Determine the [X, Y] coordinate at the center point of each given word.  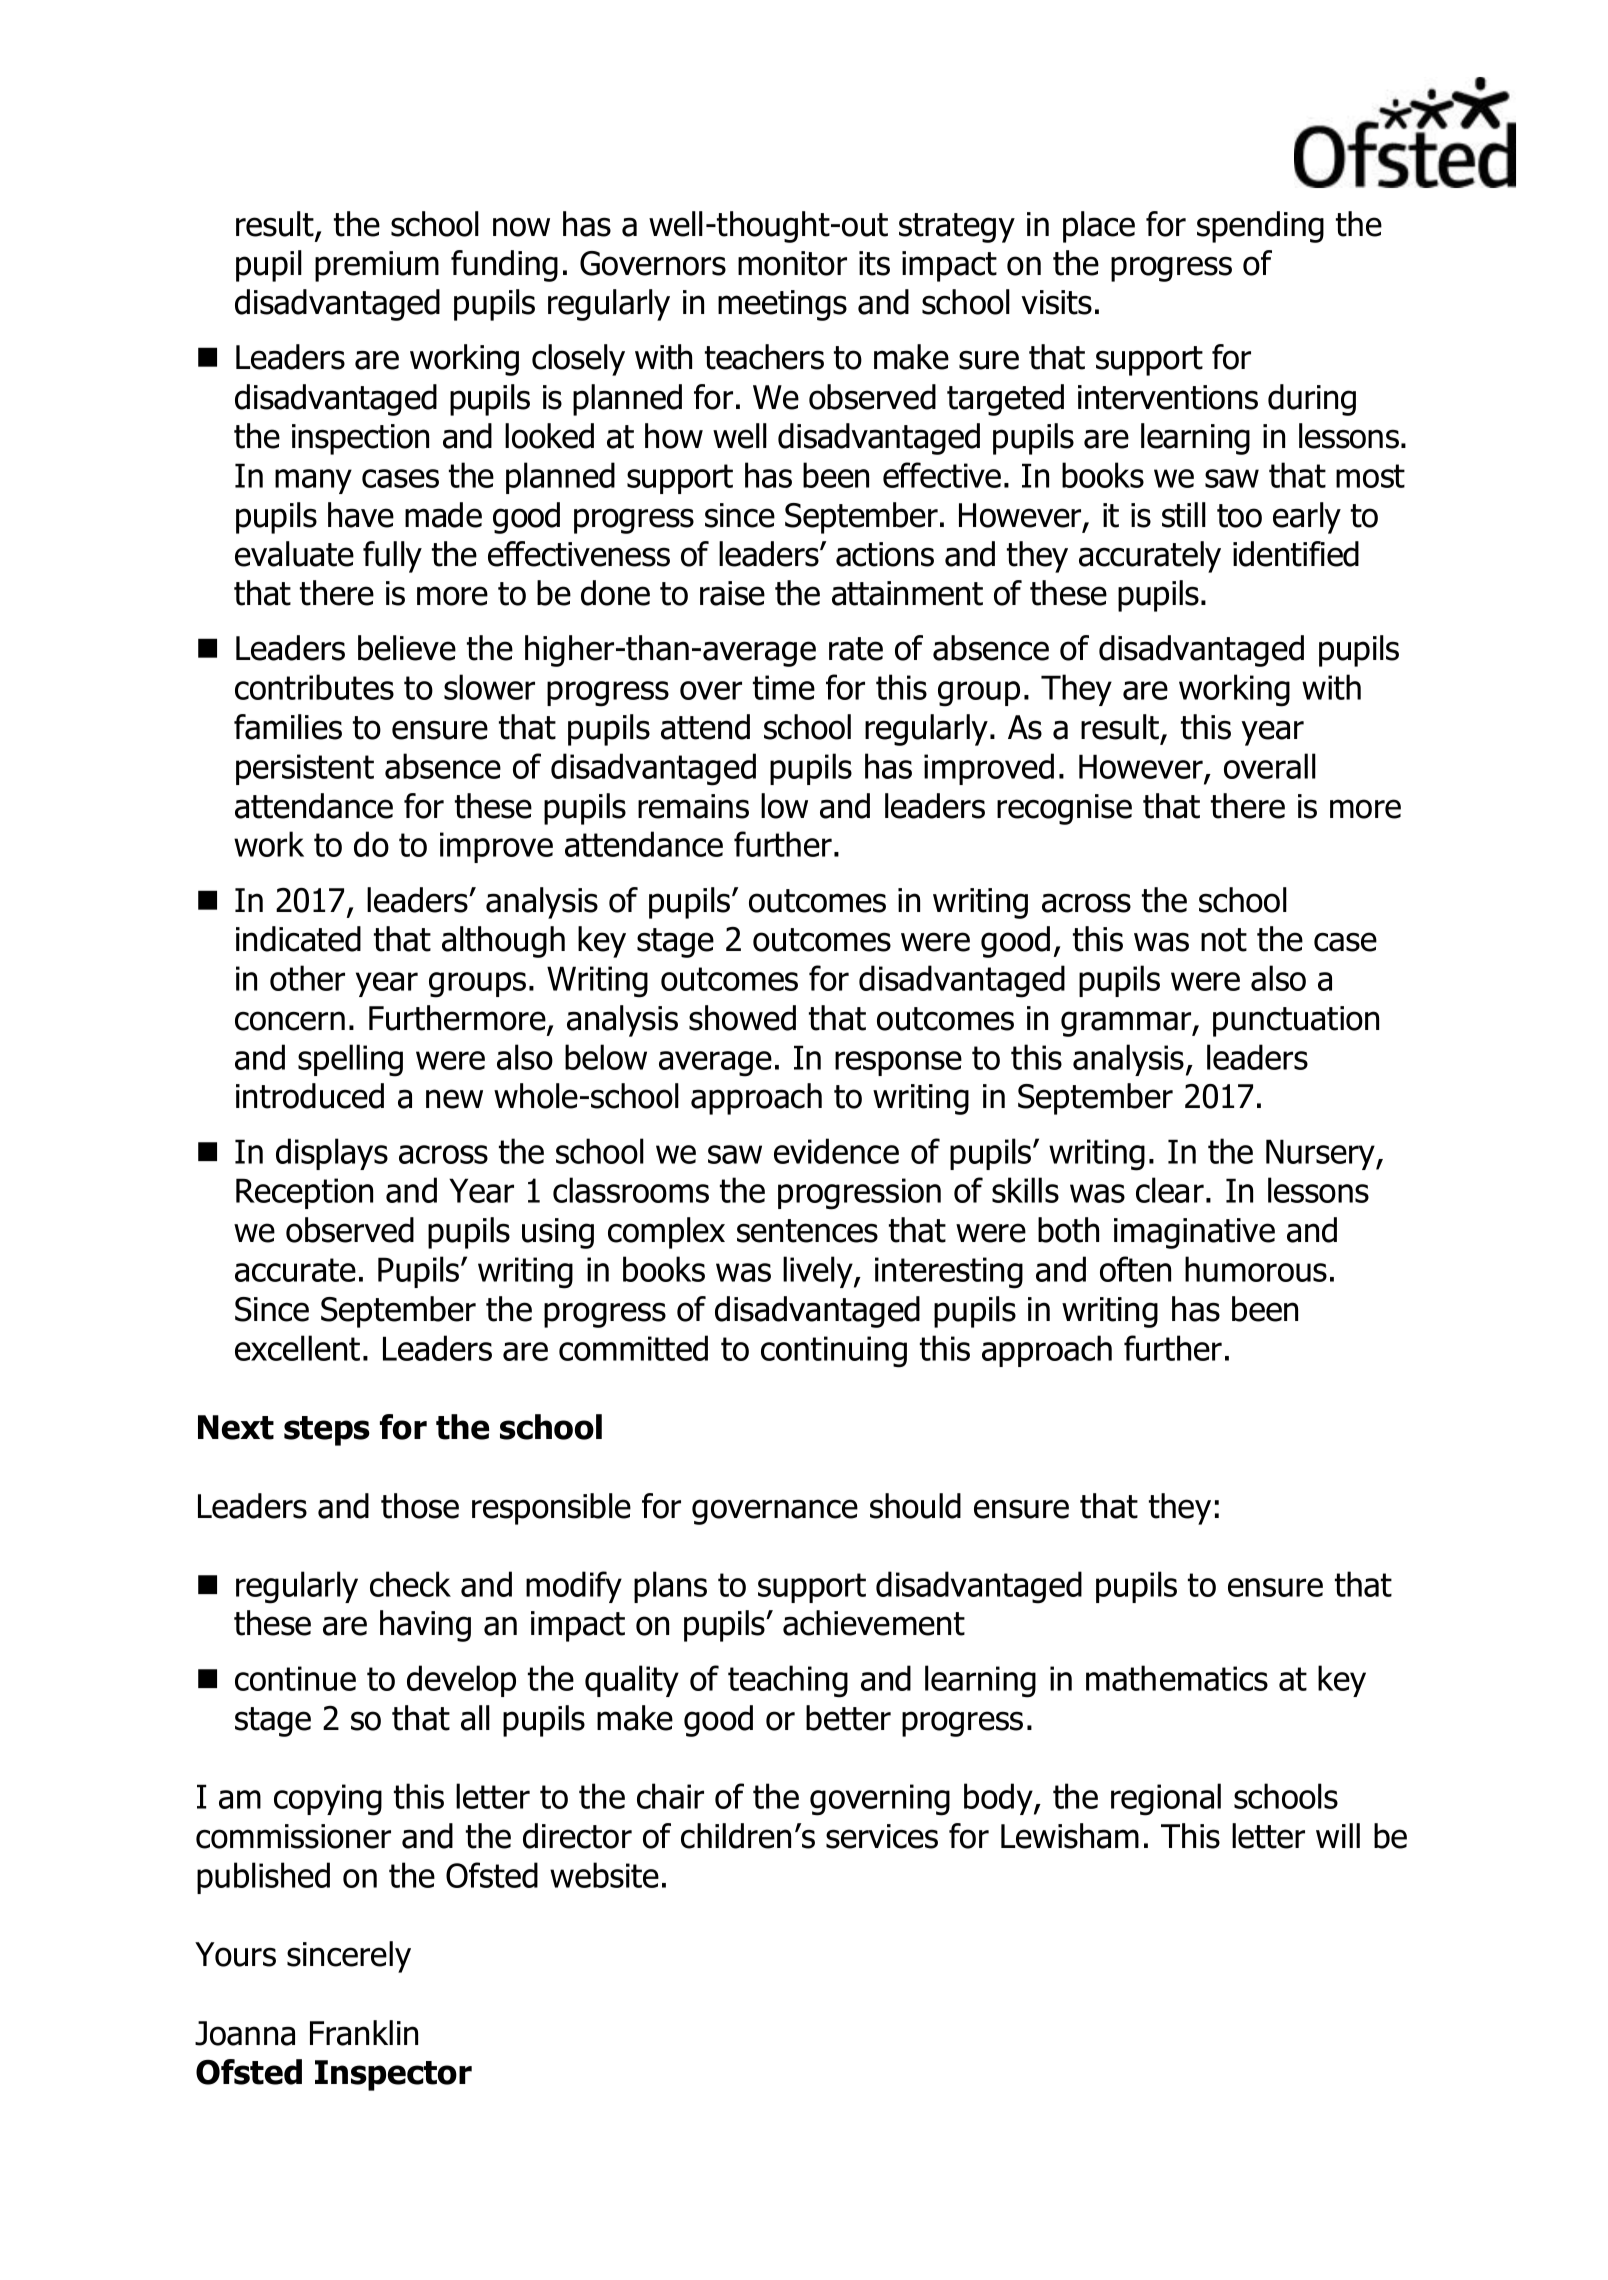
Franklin [364, 2033]
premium [377, 266]
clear [1170, 1190]
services [882, 1836]
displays [332, 1154]
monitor [792, 263]
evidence [836, 1151]
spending [1260, 227]
